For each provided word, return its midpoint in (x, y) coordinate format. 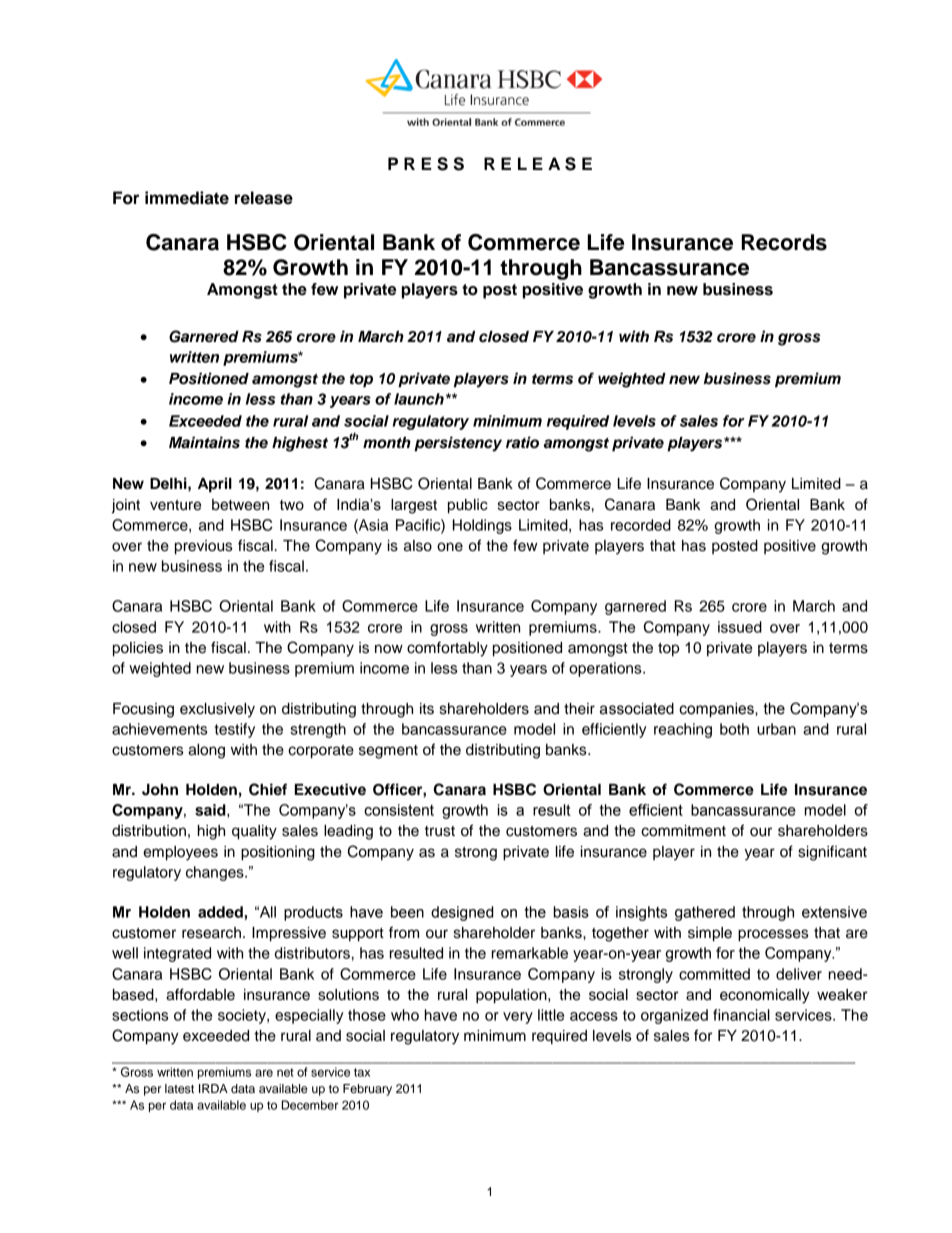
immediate (187, 198)
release (264, 198)
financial (741, 1015)
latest (179, 1088)
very (518, 1018)
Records (784, 242)
